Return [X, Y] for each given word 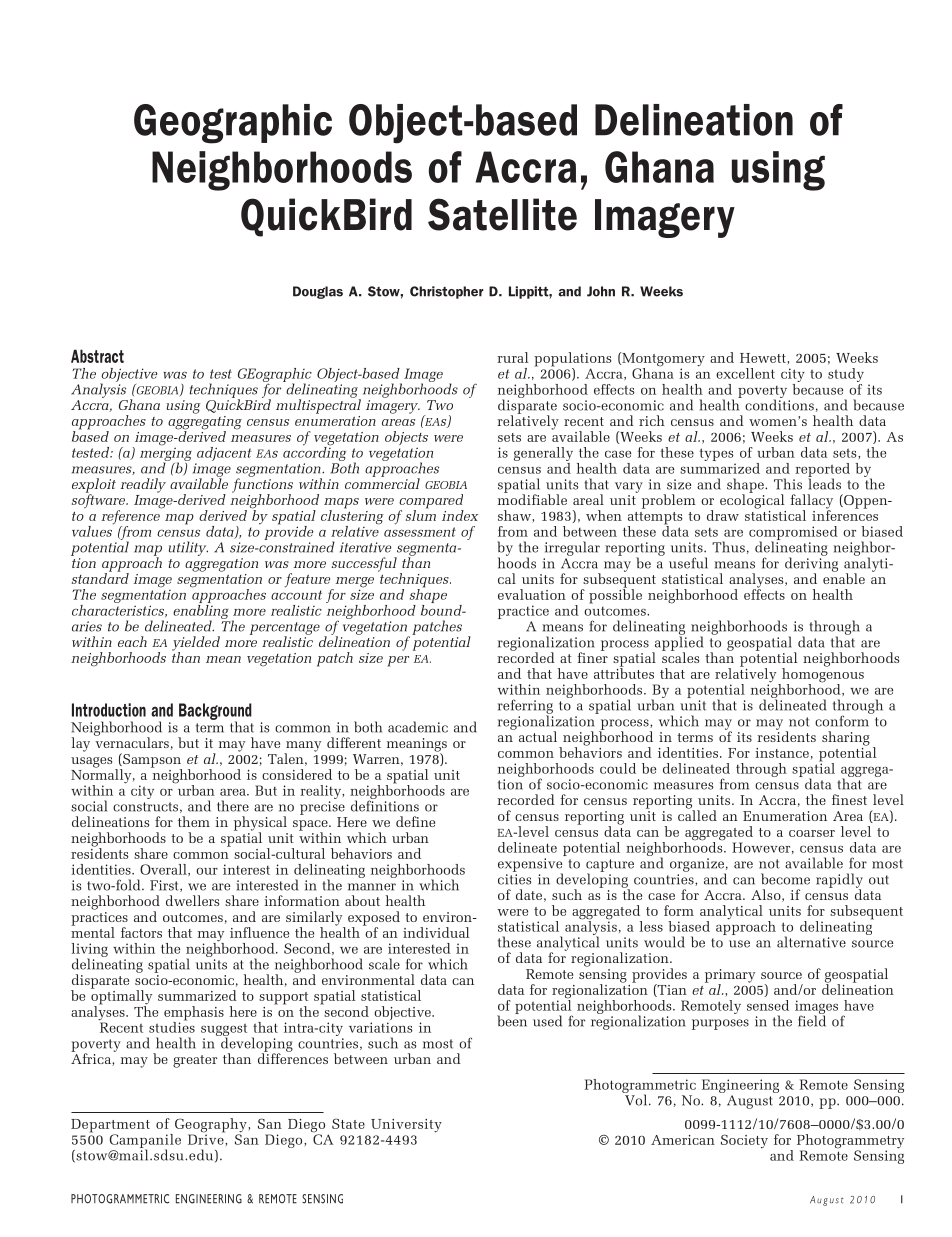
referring [525, 707]
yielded [196, 644]
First [165, 886]
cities [514, 879]
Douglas [318, 292]
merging [166, 454]
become [785, 879]
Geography [212, 1126]
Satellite [502, 214]
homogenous [822, 675]
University [406, 1126]
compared [431, 502]
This [788, 484]
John [601, 291]
